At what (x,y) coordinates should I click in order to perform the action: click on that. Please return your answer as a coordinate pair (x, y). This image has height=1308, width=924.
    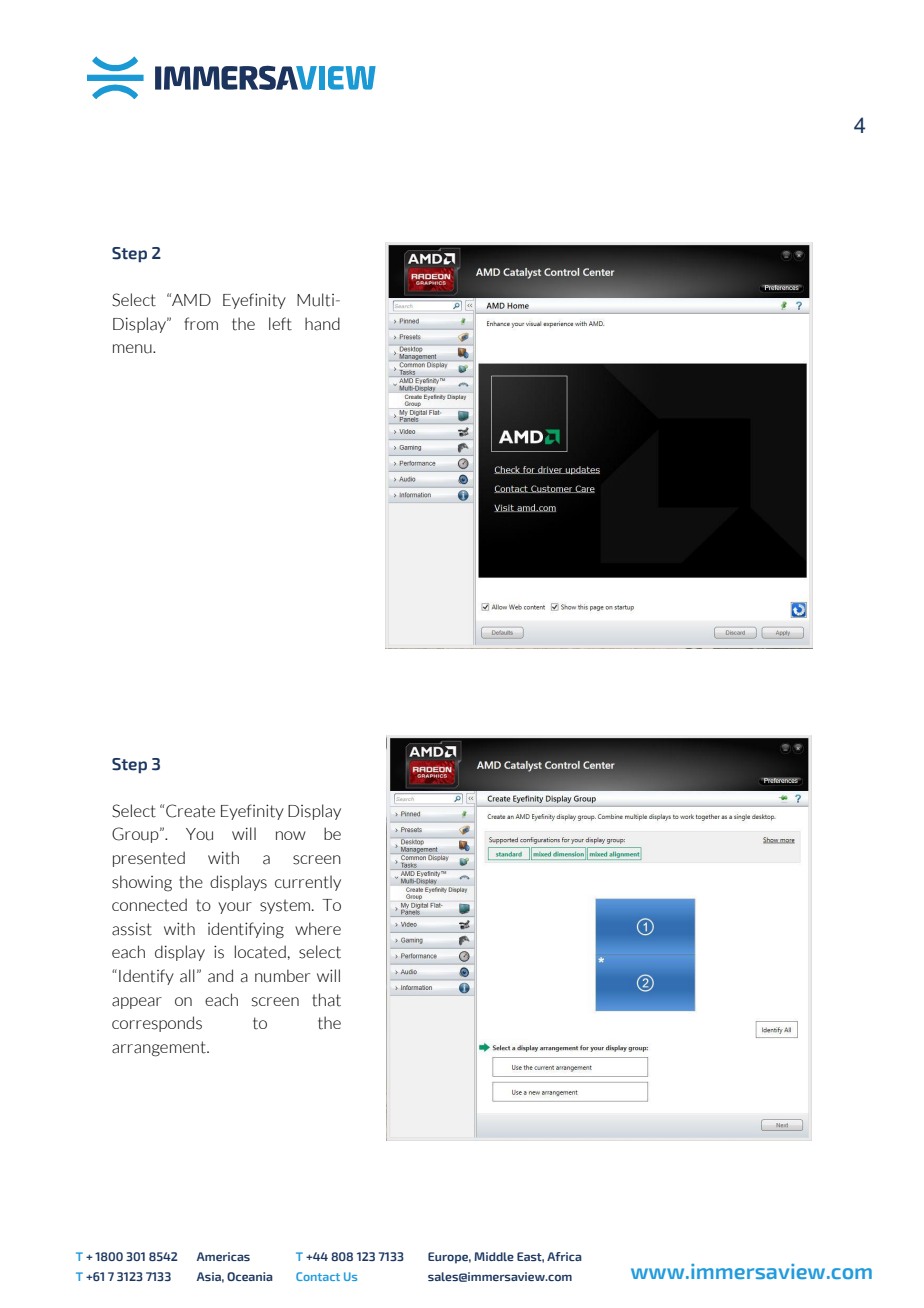
    Looking at the image, I should click on (326, 1000).
